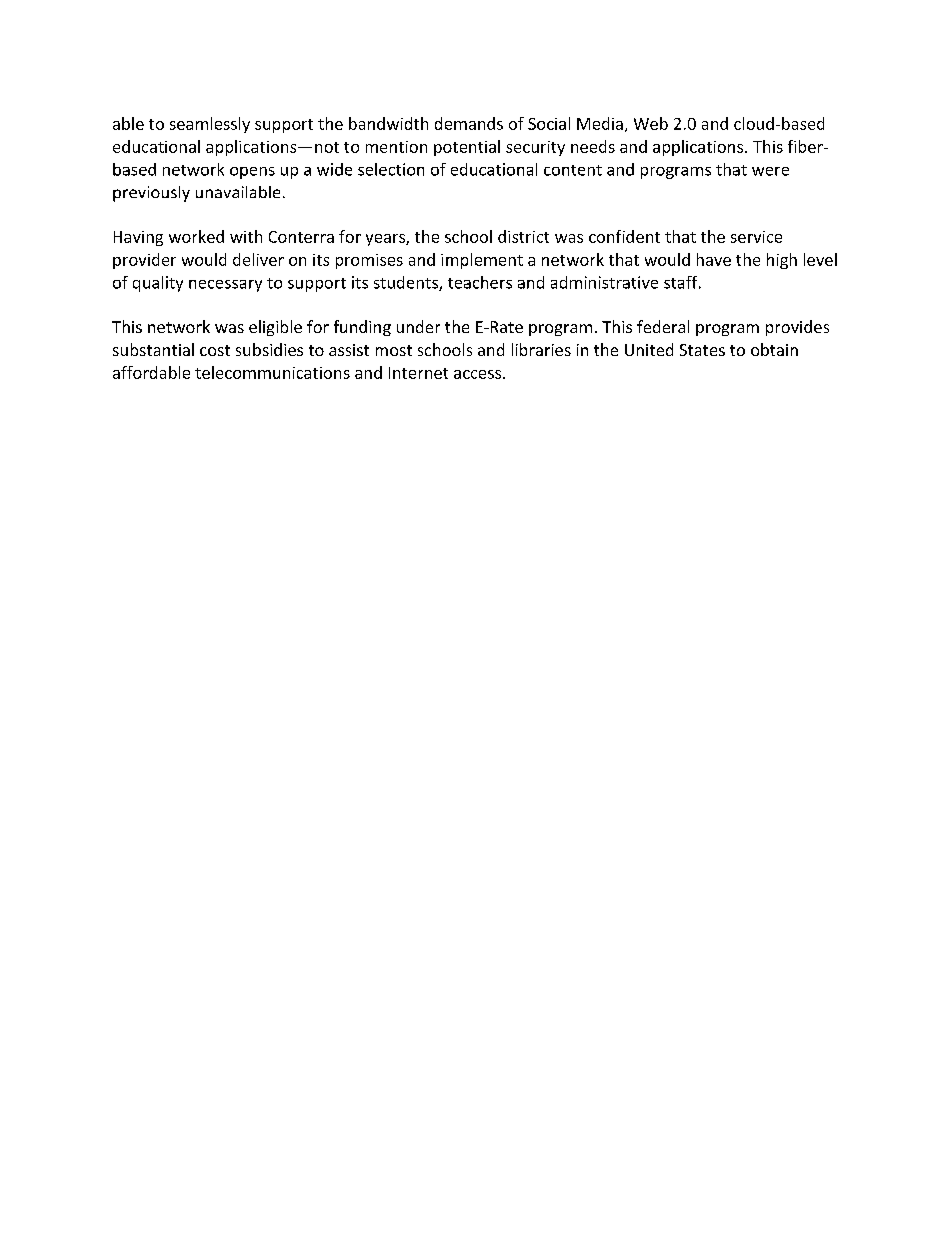  Describe the element at coordinates (477, 374) in the image. I see `access` at that location.
